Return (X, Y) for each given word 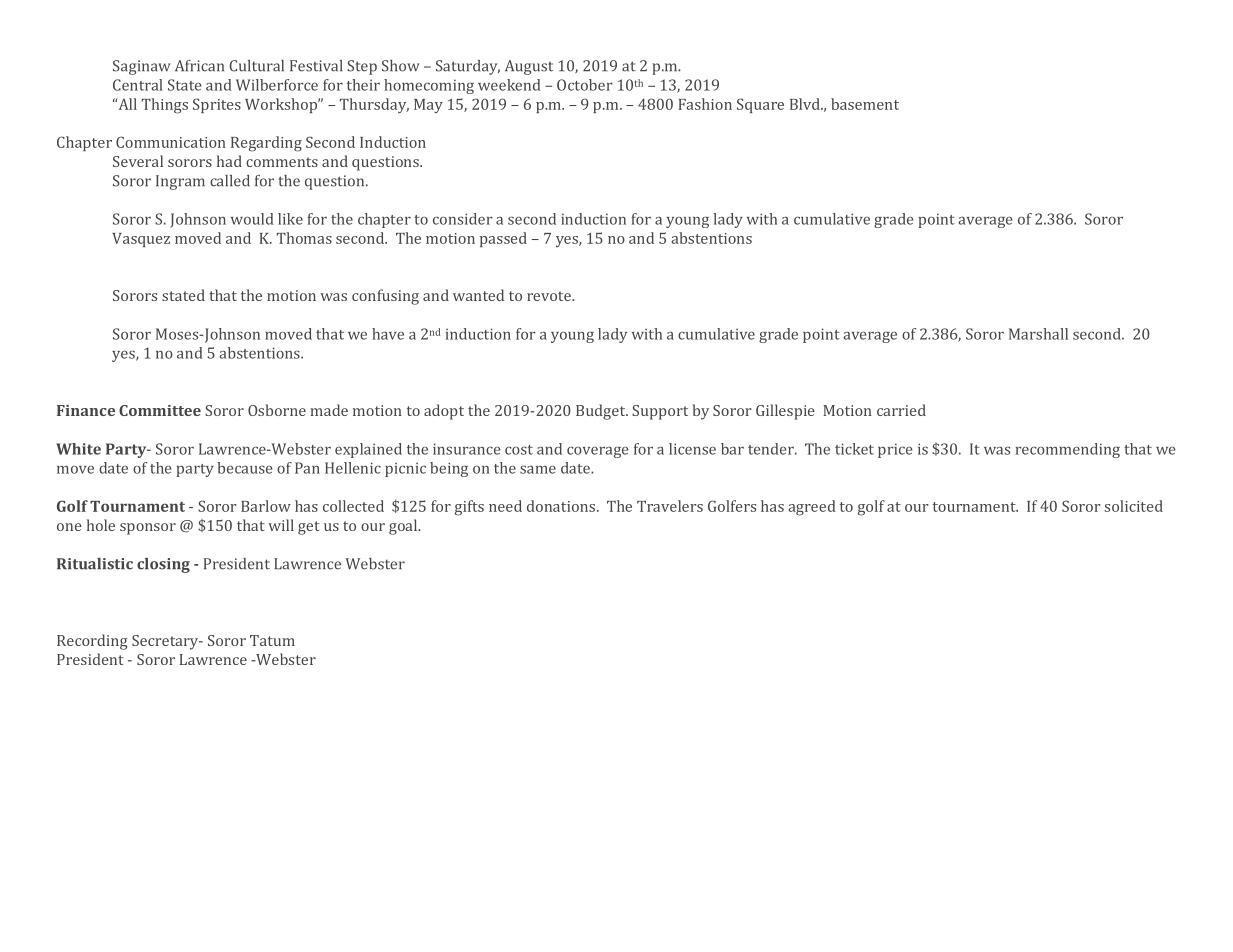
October (585, 85)
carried (901, 410)
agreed (812, 508)
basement (865, 104)
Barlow (266, 506)
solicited (1134, 506)
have (388, 334)
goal (404, 527)
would (252, 219)
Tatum (272, 640)
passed (503, 239)
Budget (602, 412)
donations (562, 506)
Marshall (1038, 334)
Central (138, 85)
